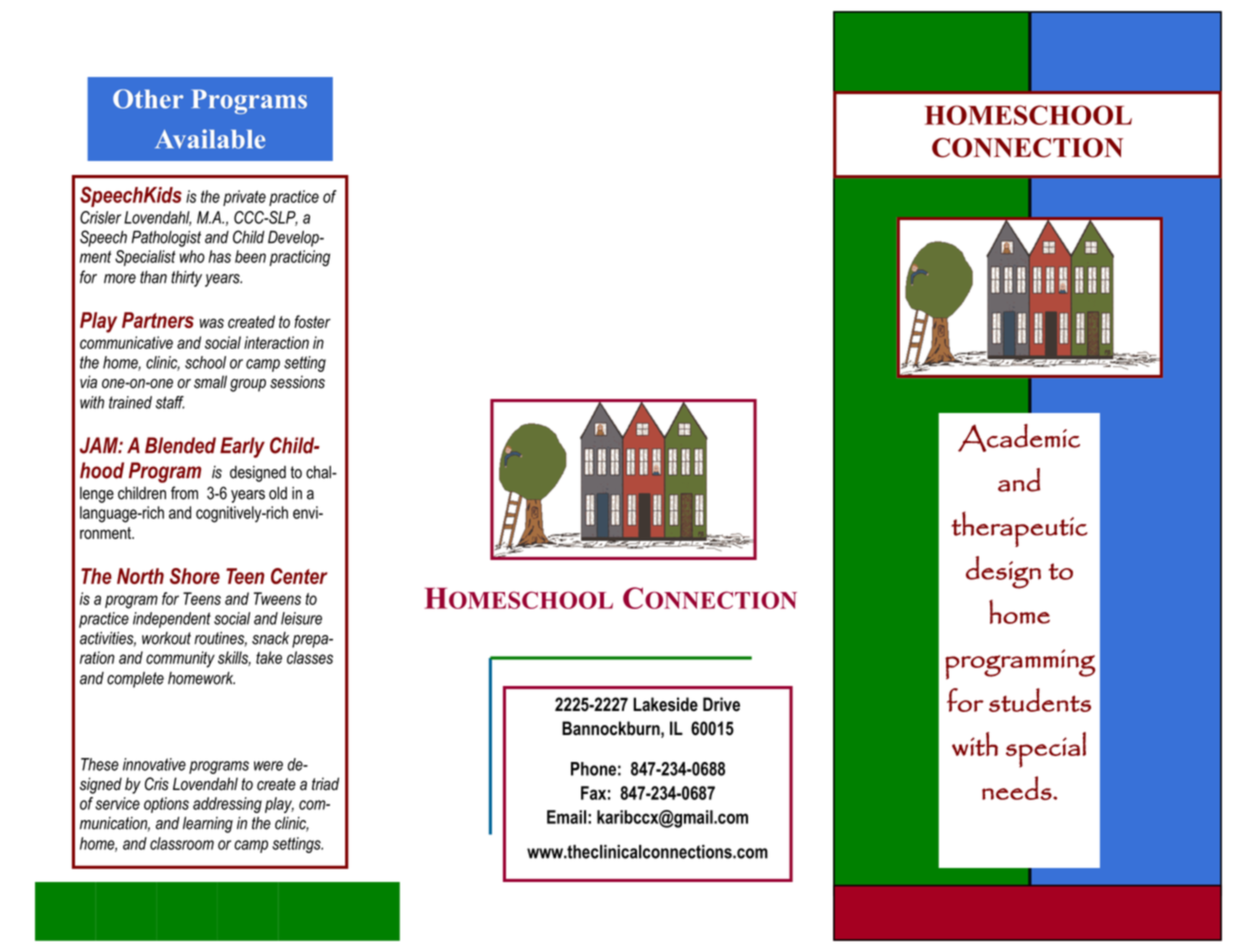  Describe the element at coordinates (325, 784) in the page. I see `triad` at that location.
